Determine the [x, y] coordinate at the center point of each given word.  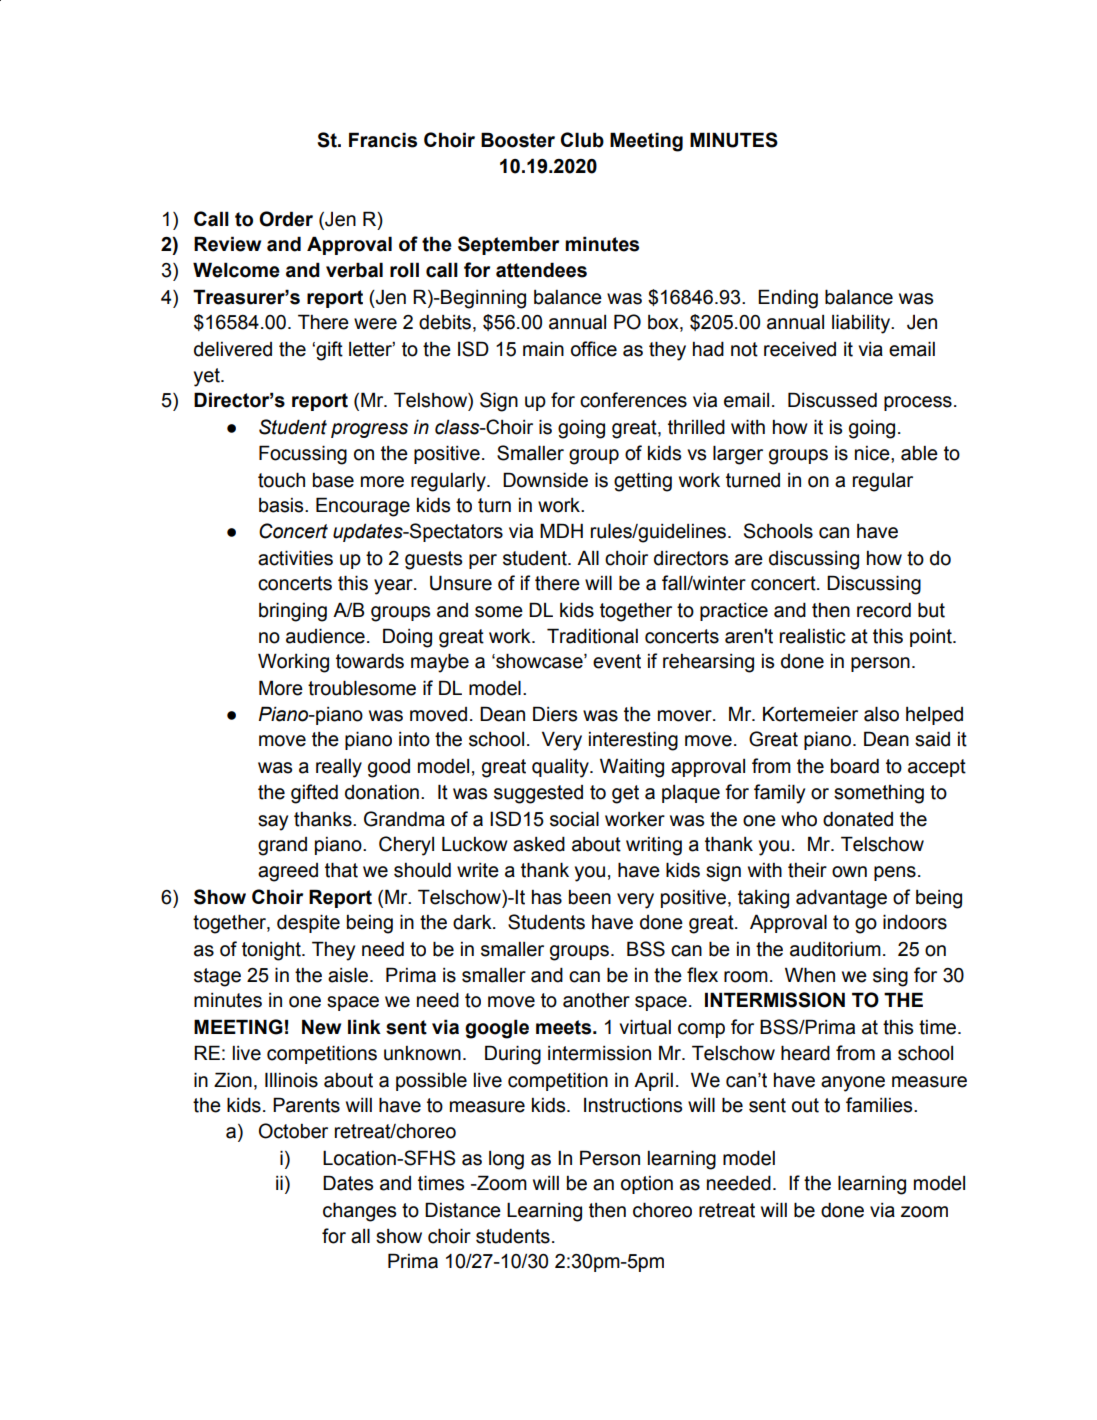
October [293, 1131]
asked [539, 844]
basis [282, 505]
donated [858, 819]
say [273, 823]
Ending [788, 299]
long [506, 1160]
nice [873, 453]
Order [286, 219]
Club [582, 140]
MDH [561, 530]
